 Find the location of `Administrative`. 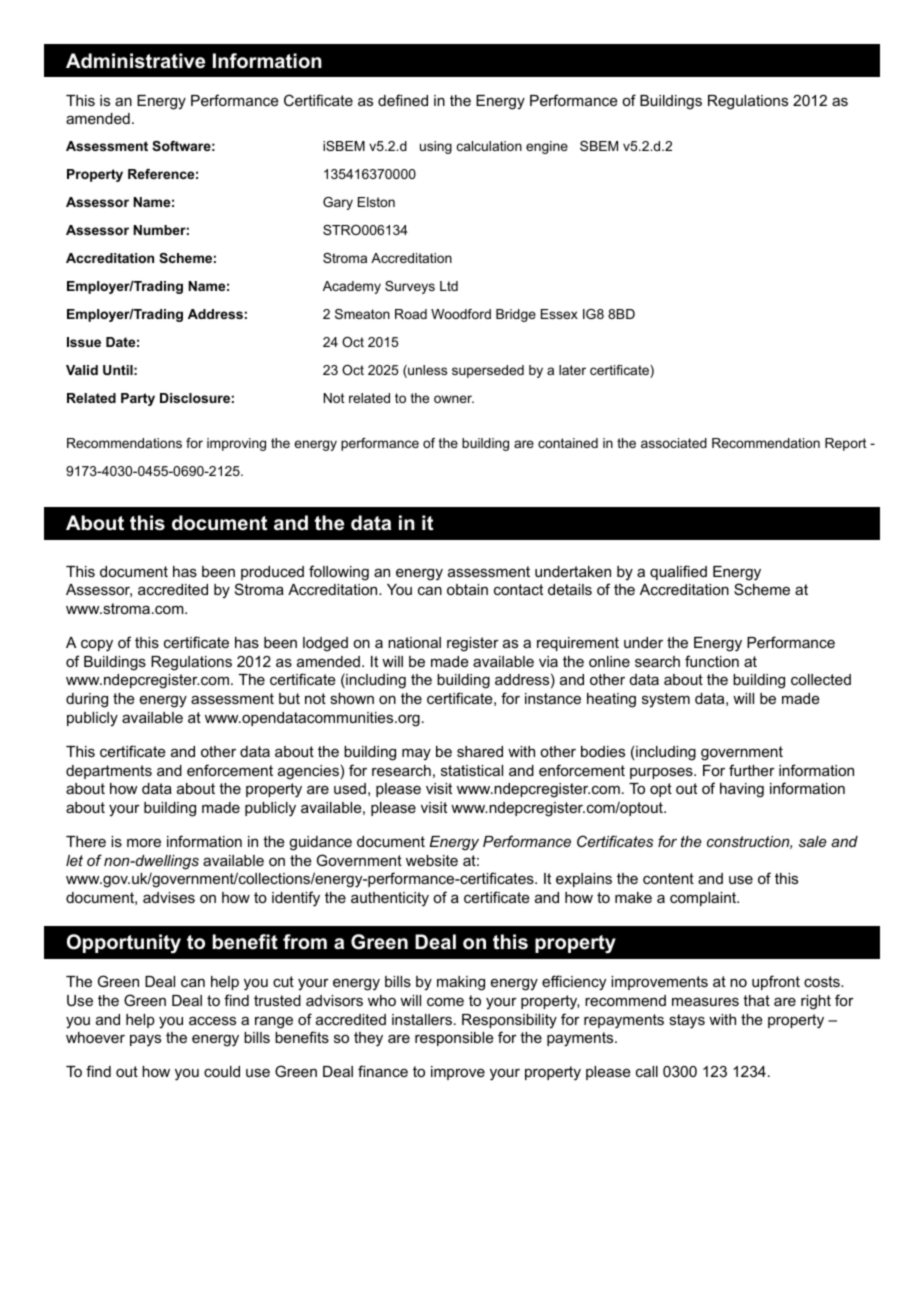

Administrative is located at coordinates (135, 61).
